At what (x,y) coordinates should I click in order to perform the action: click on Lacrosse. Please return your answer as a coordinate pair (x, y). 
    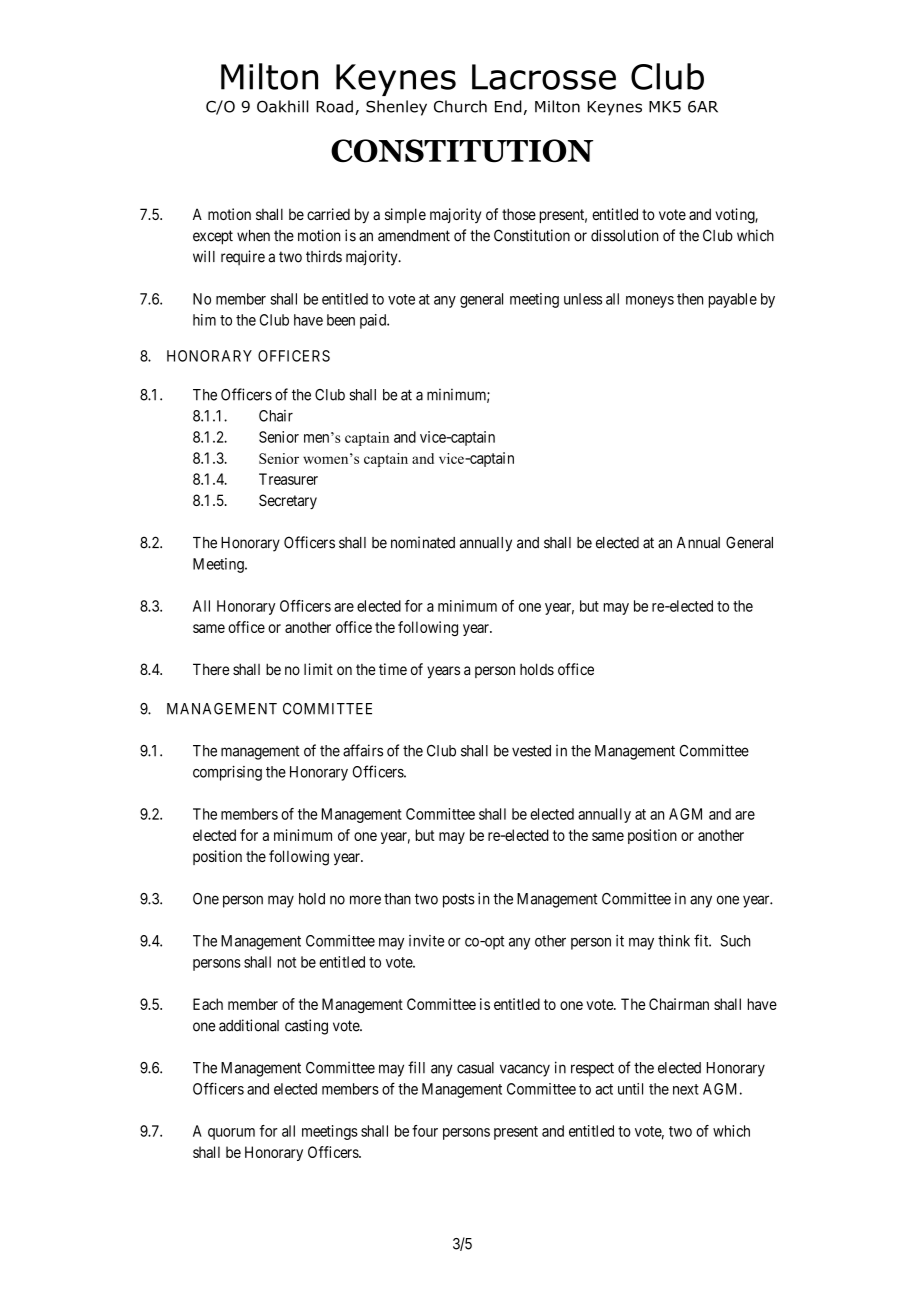
    Looking at the image, I should click on (544, 77).
